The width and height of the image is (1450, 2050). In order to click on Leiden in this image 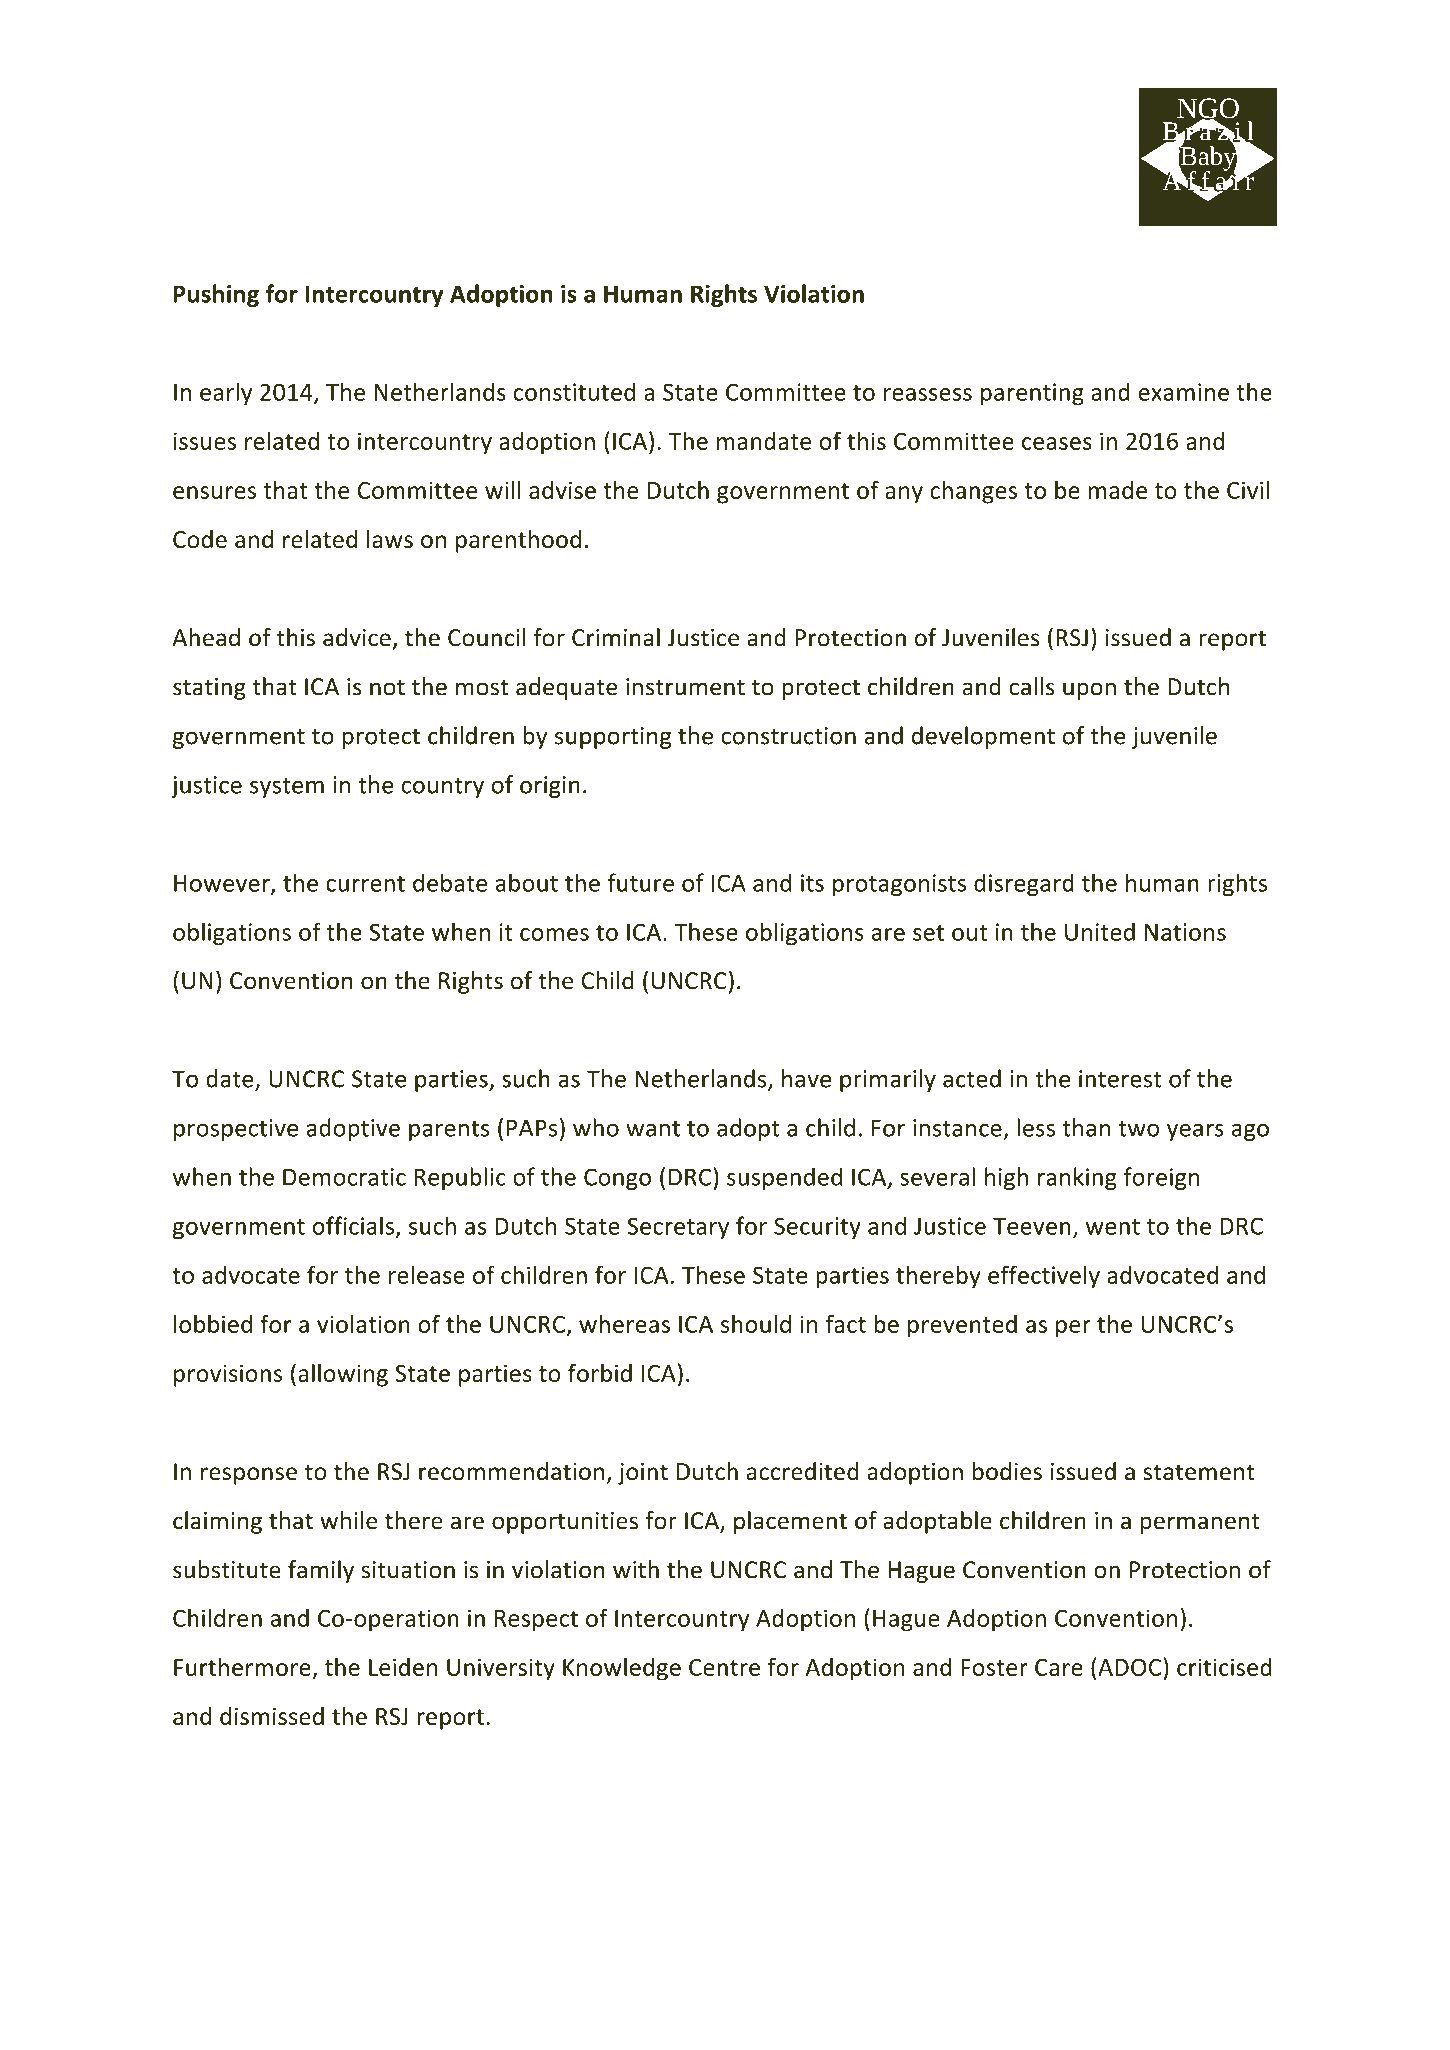, I will do `click(403, 1667)`.
